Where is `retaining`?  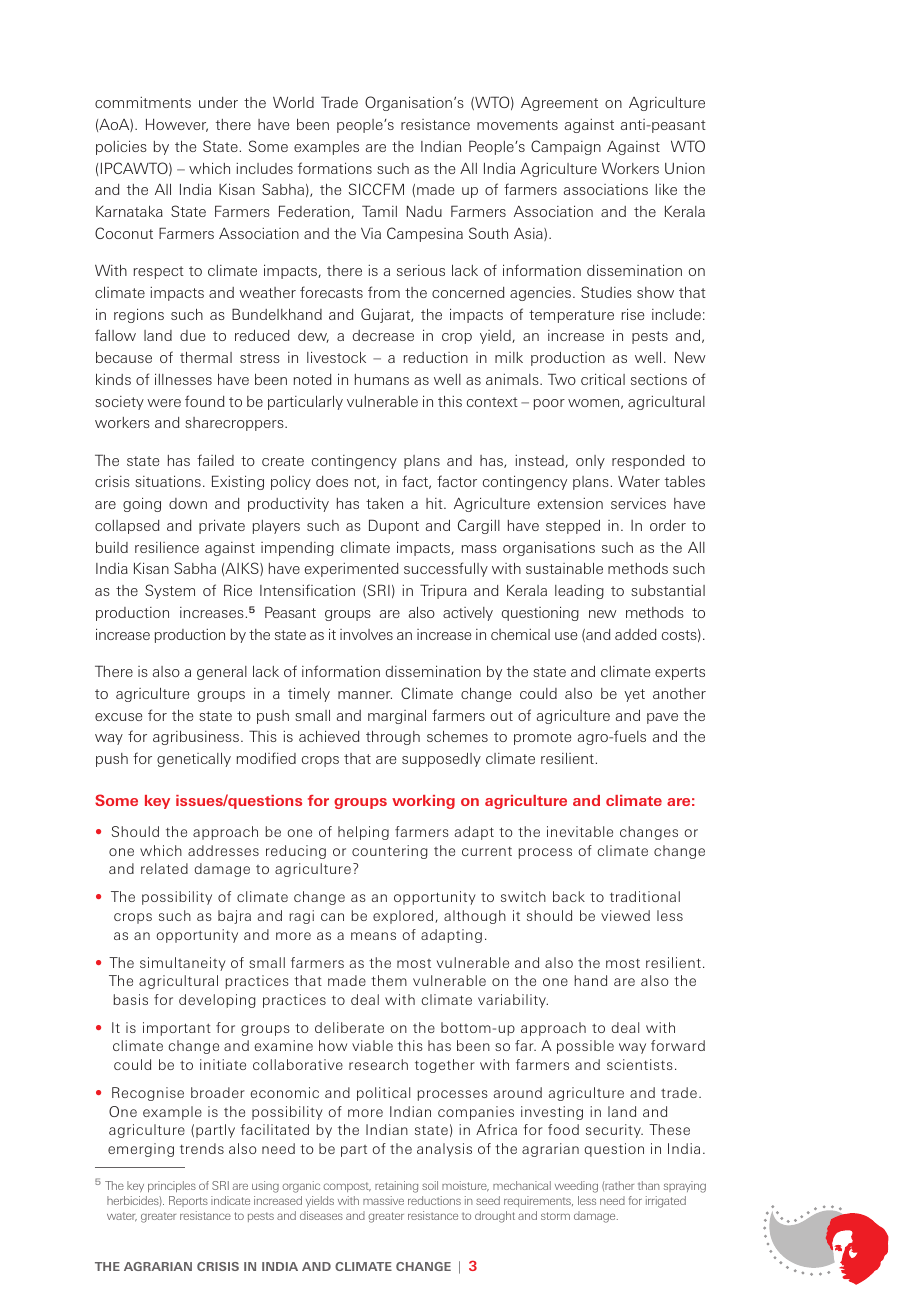
retaining is located at coordinates (396, 1187).
